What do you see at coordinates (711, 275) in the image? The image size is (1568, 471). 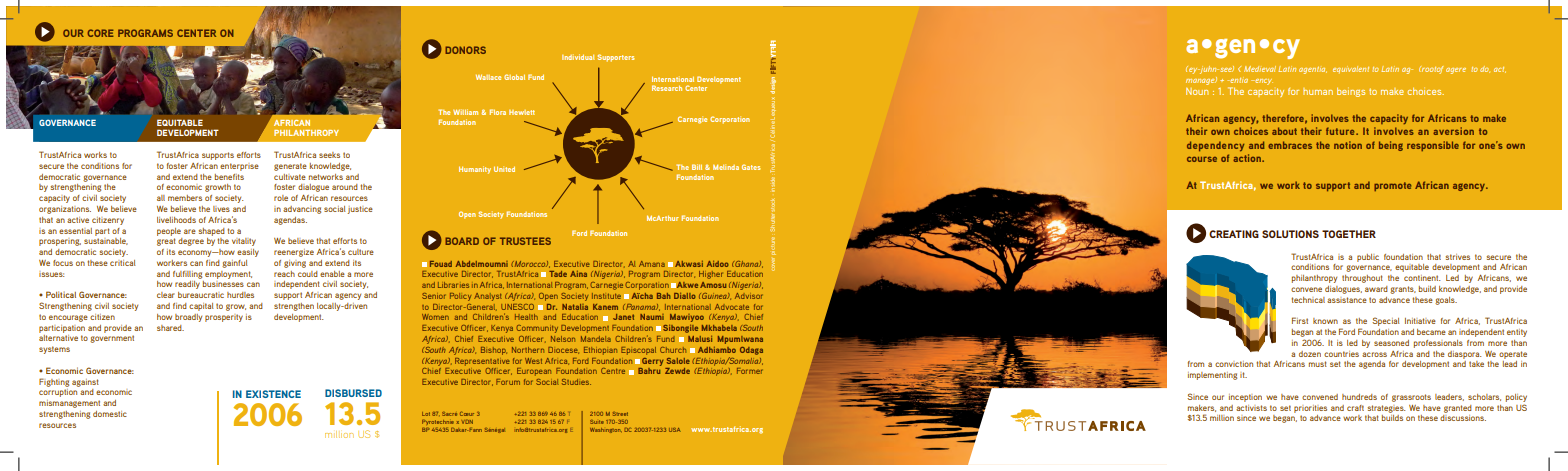 I see `Higher` at bounding box center [711, 275].
